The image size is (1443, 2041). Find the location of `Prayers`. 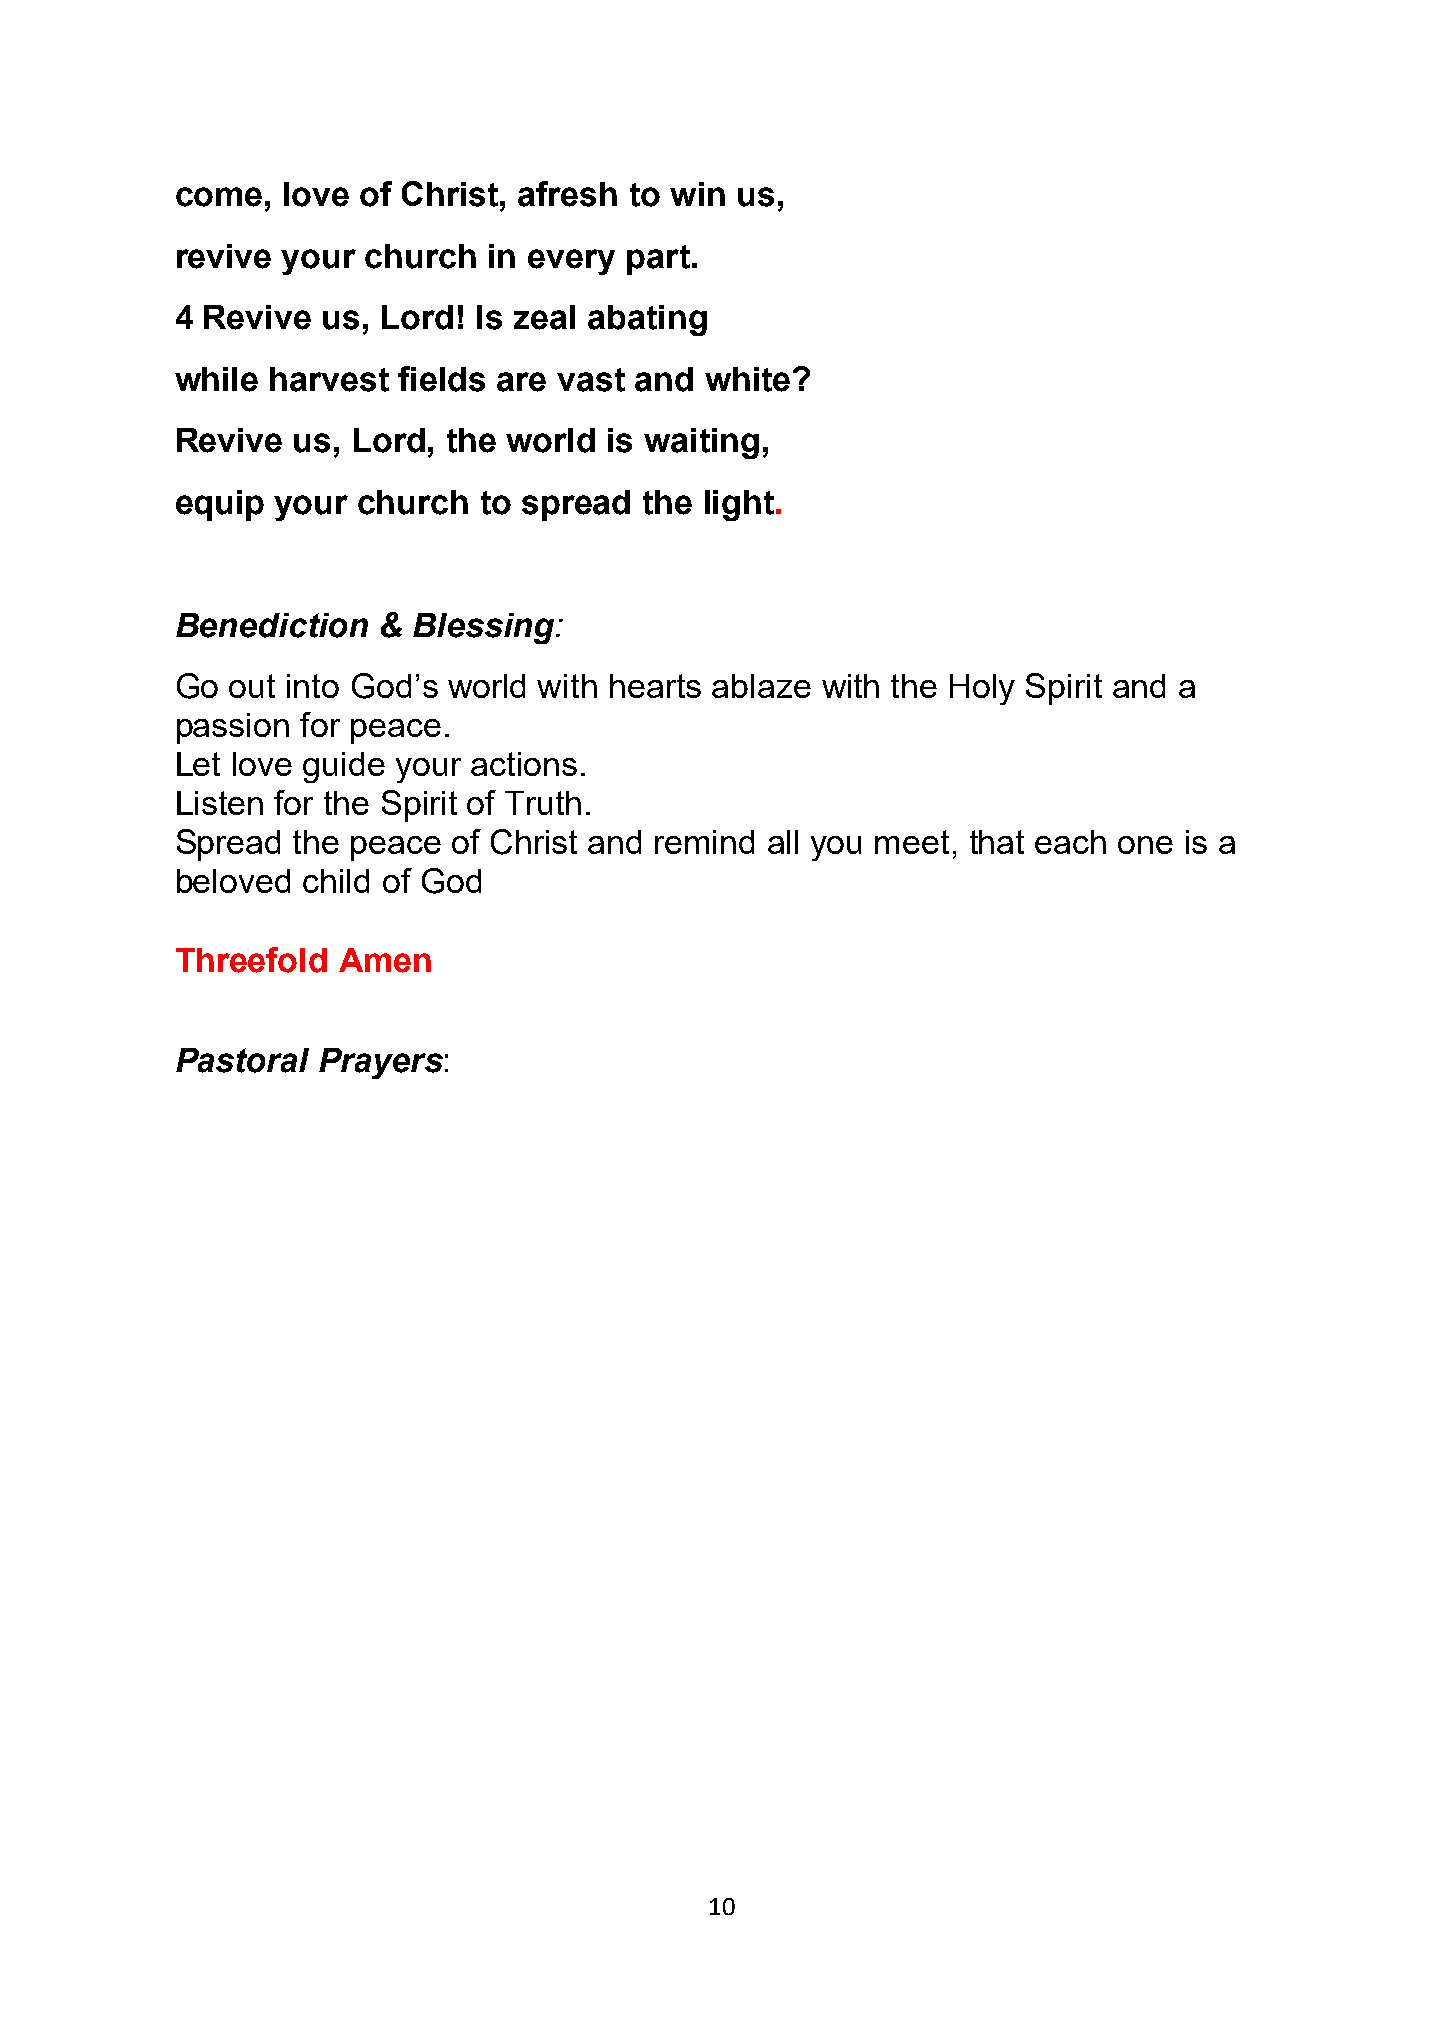

Prayers is located at coordinates (381, 1063).
